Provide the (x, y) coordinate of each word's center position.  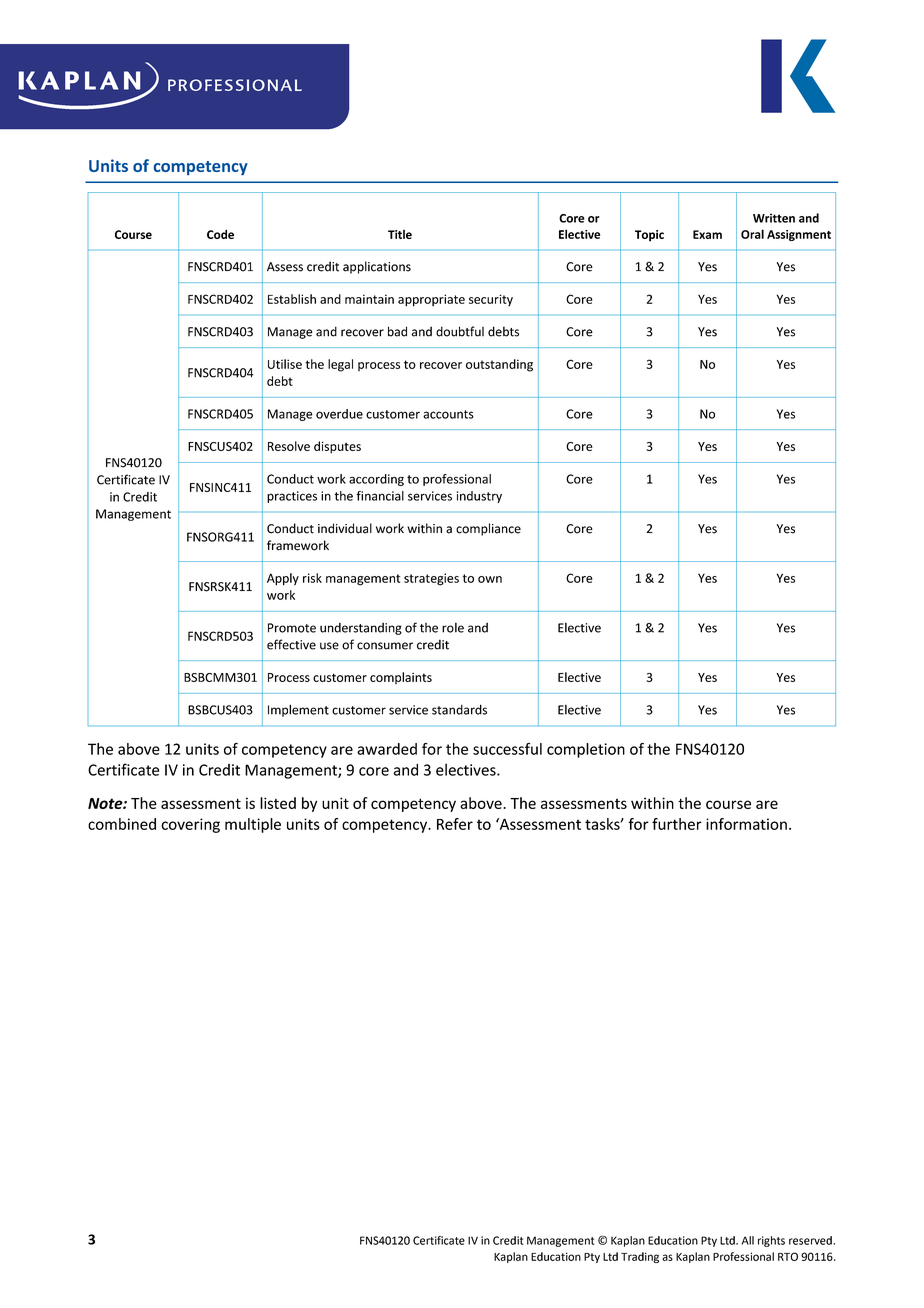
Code (220, 234)
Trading (640, 1257)
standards (459, 709)
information (746, 824)
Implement (298, 710)
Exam (707, 234)
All (748, 1240)
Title (400, 234)
